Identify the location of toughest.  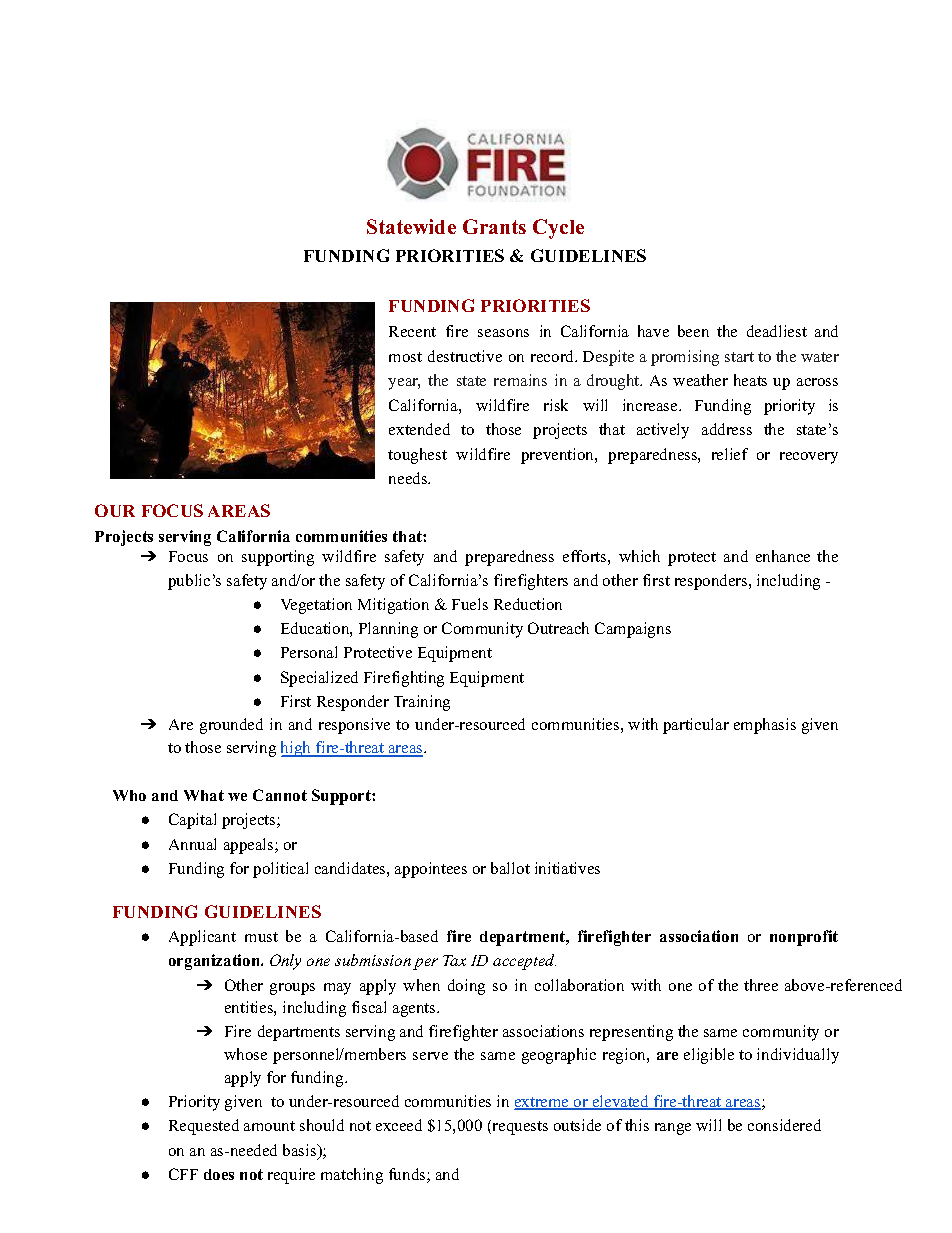
(417, 456).
